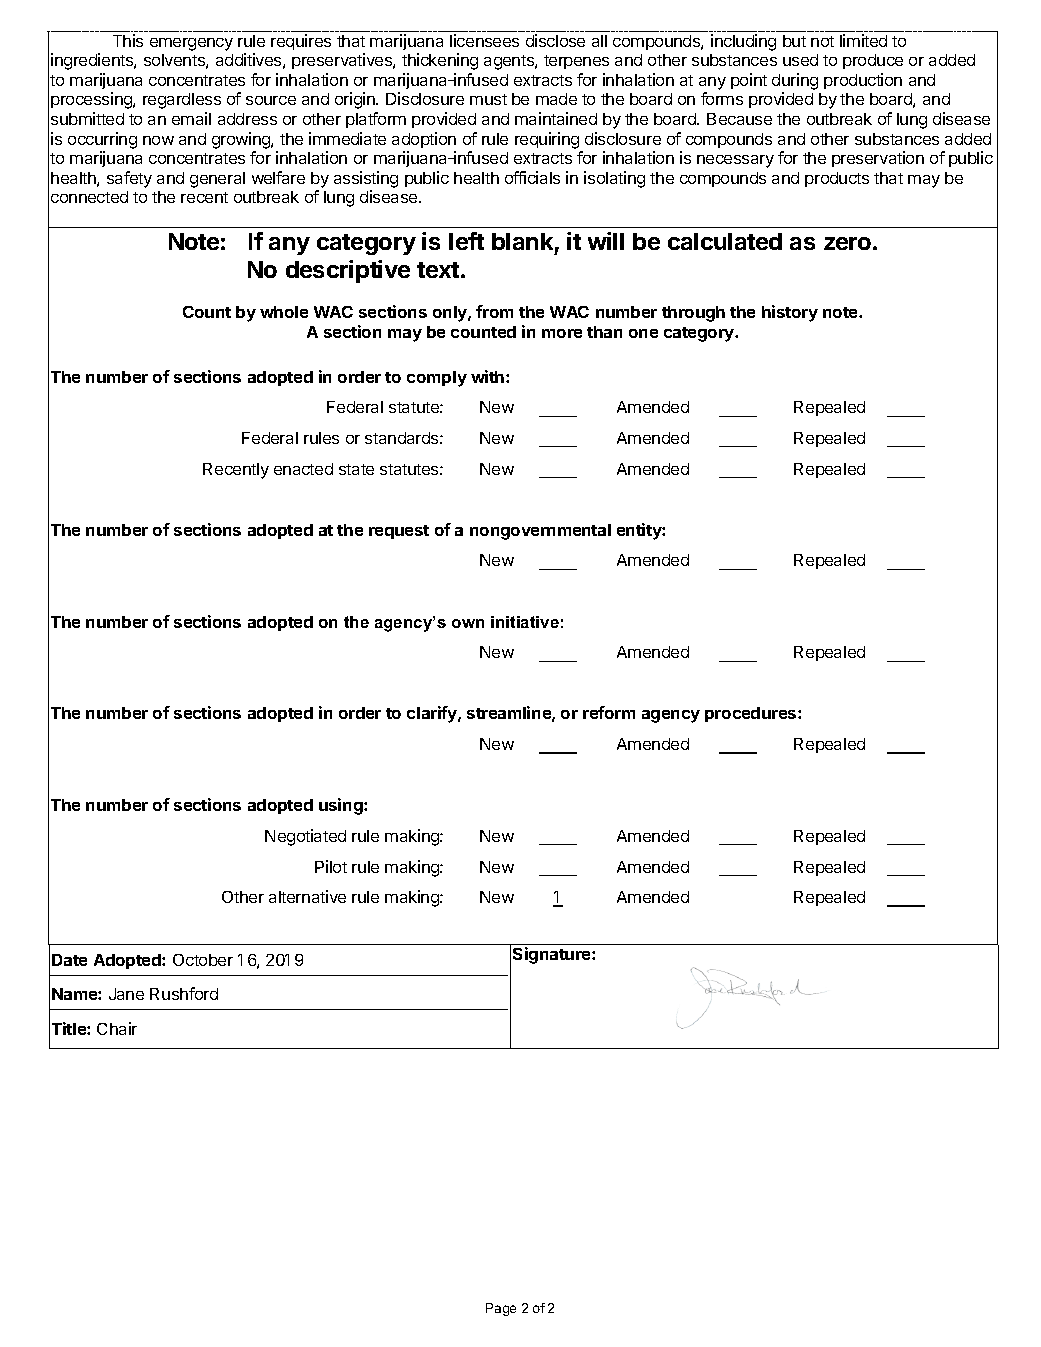  I want to click on procedures, so click(752, 714).
